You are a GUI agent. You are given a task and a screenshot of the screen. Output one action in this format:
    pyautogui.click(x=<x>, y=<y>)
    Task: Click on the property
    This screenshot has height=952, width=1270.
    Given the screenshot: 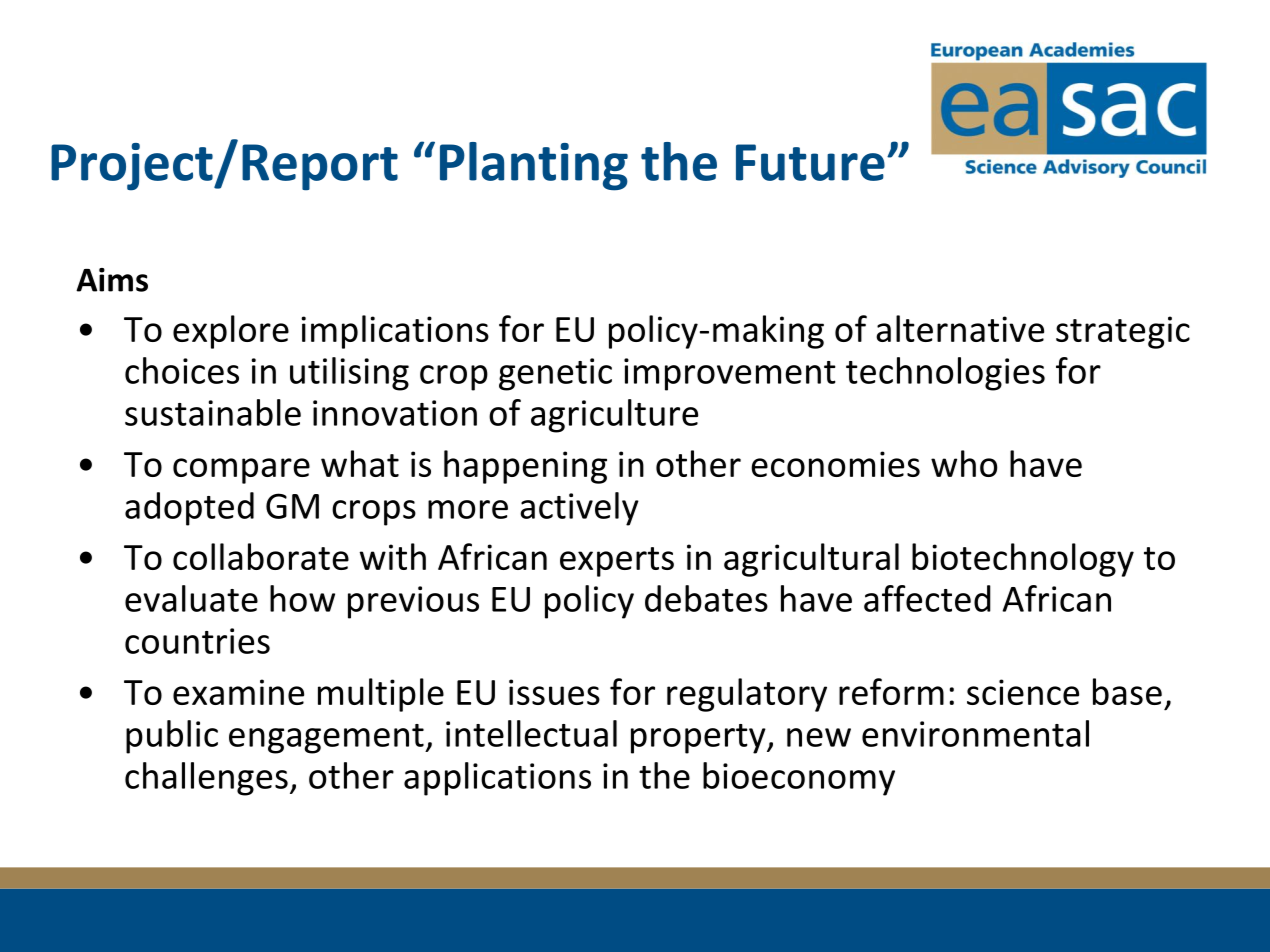 What is the action you would take?
    pyautogui.click(x=699, y=739)
